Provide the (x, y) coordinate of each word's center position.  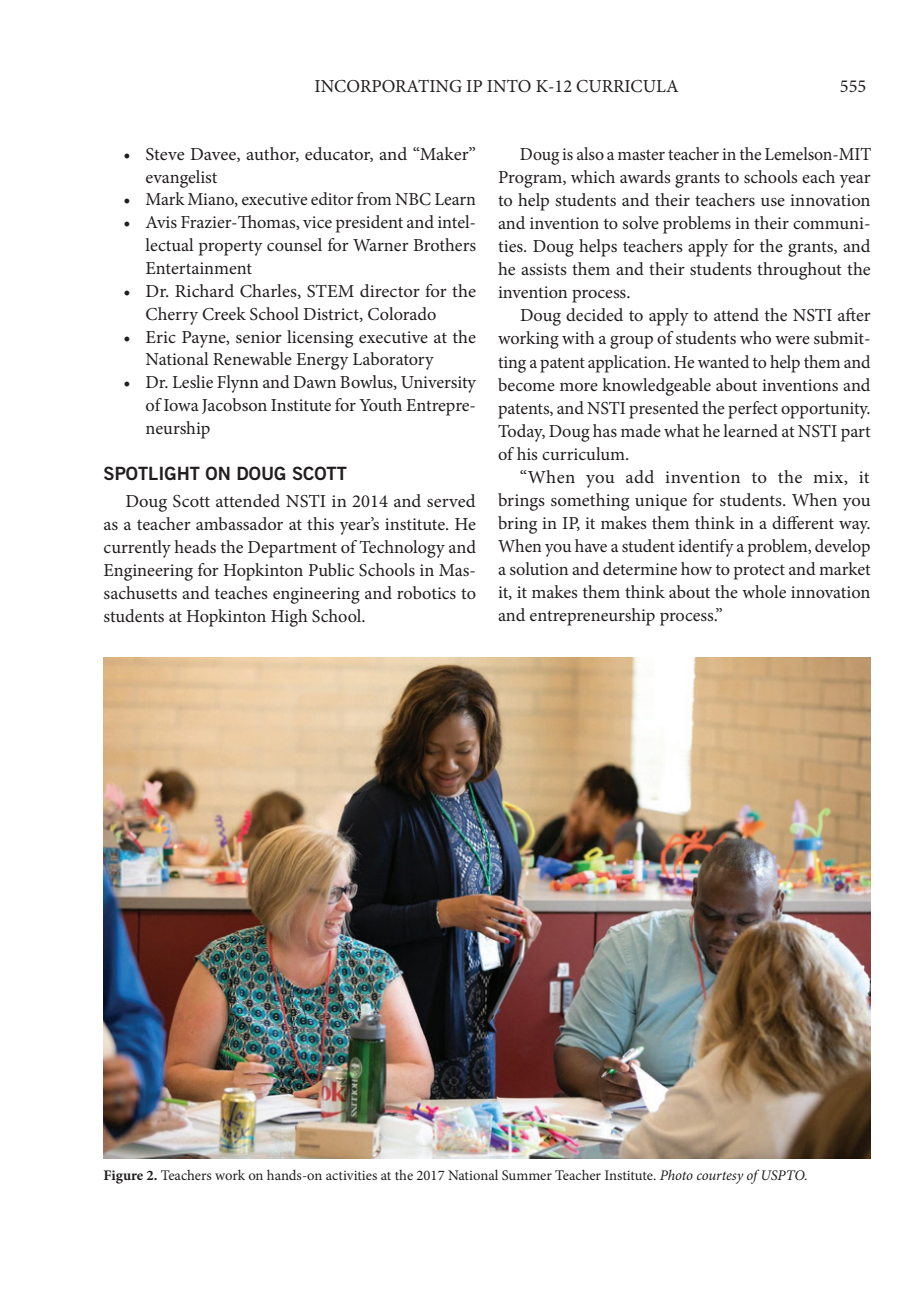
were (792, 340)
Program (531, 179)
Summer (527, 1175)
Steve (165, 154)
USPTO (784, 1175)
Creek (224, 314)
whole (764, 591)
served (451, 500)
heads (195, 546)
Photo (676, 1174)
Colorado (402, 314)
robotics (426, 592)
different (803, 522)
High (289, 618)
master (641, 154)
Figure (123, 1177)
